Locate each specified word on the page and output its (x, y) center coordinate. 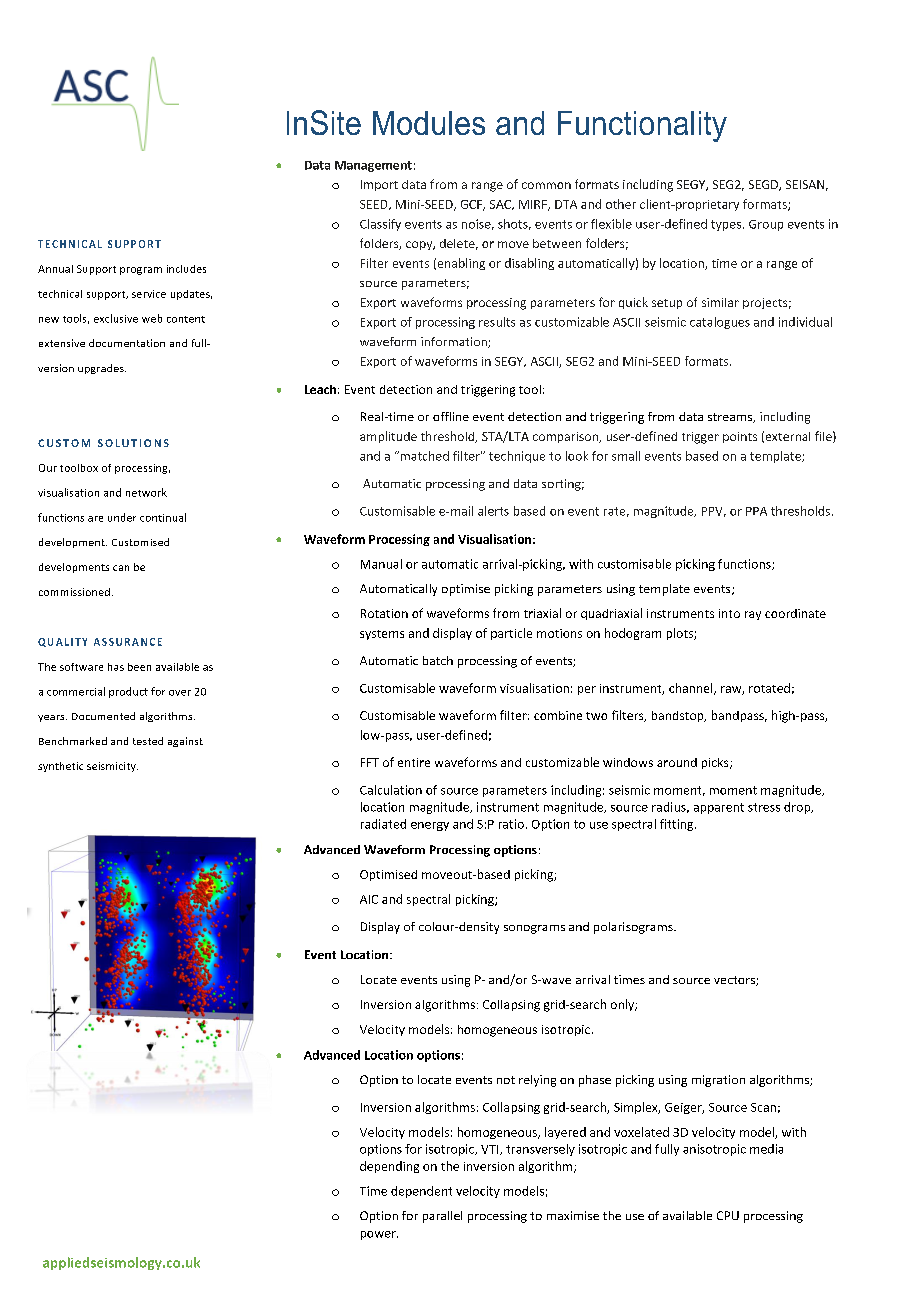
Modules (429, 123)
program (141, 271)
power (379, 1235)
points (740, 437)
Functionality (642, 126)
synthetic (60, 767)
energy (430, 826)
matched (423, 456)
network (146, 492)
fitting (678, 825)
